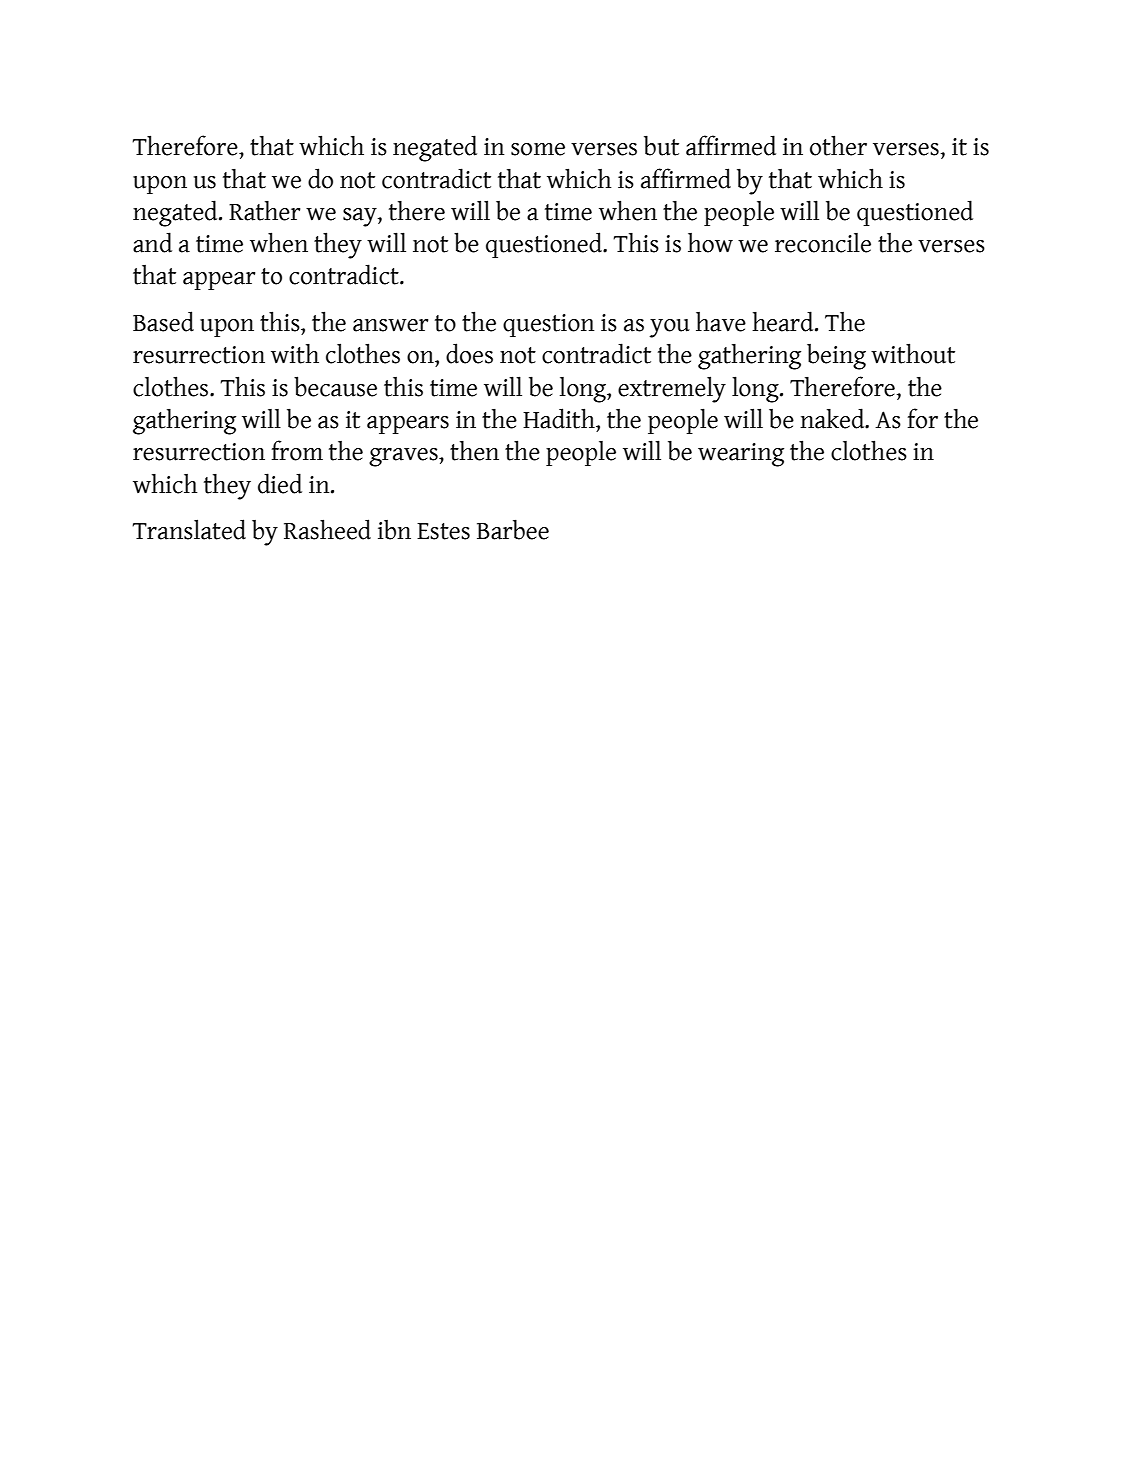  What do you see at coordinates (838, 145) in the screenshot?
I see `other` at bounding box center [838, 145].
